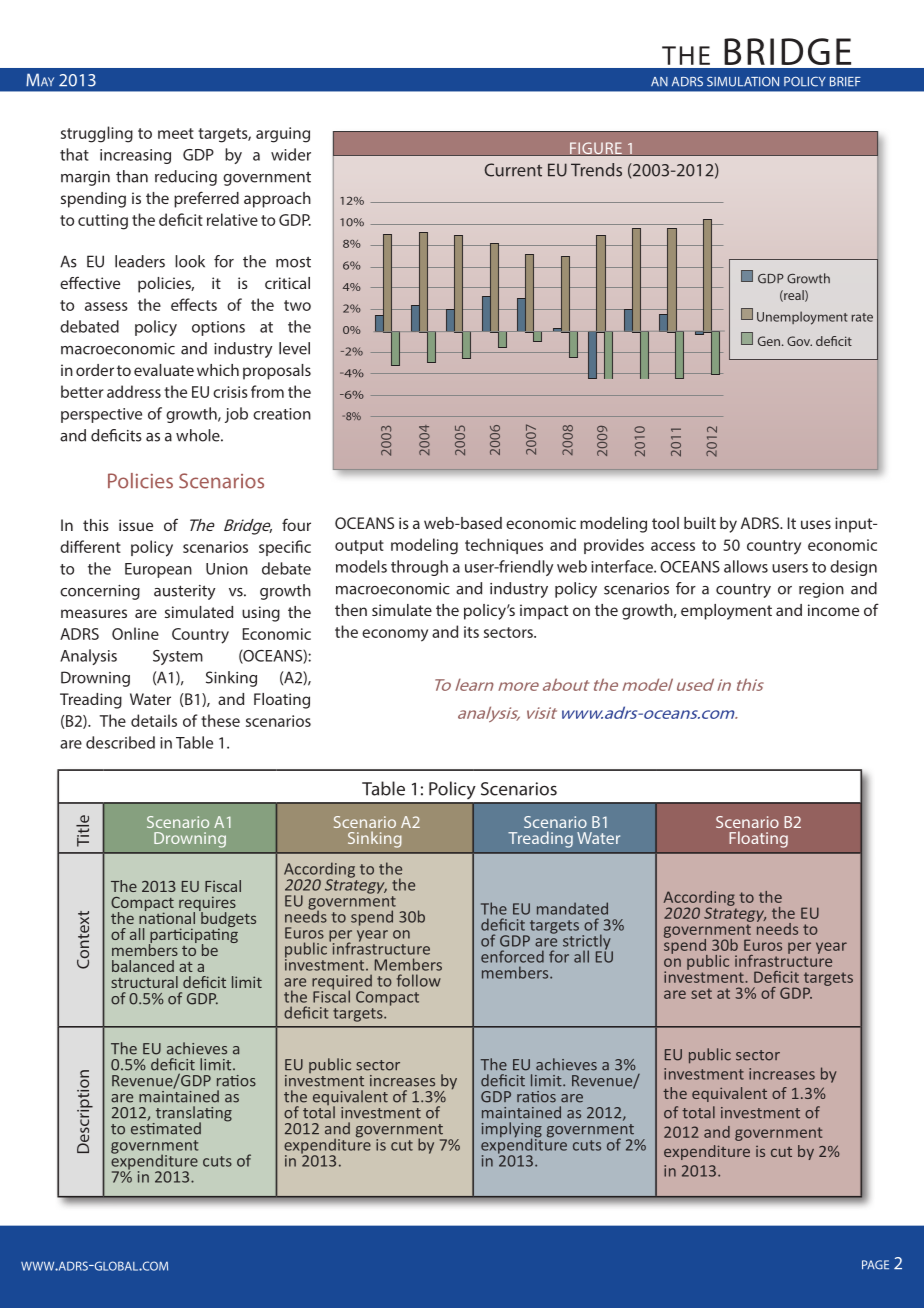 This document has height=1308, width=924. Describe the element at coordinates (833, 610) in the document. I see `income` at that location.
